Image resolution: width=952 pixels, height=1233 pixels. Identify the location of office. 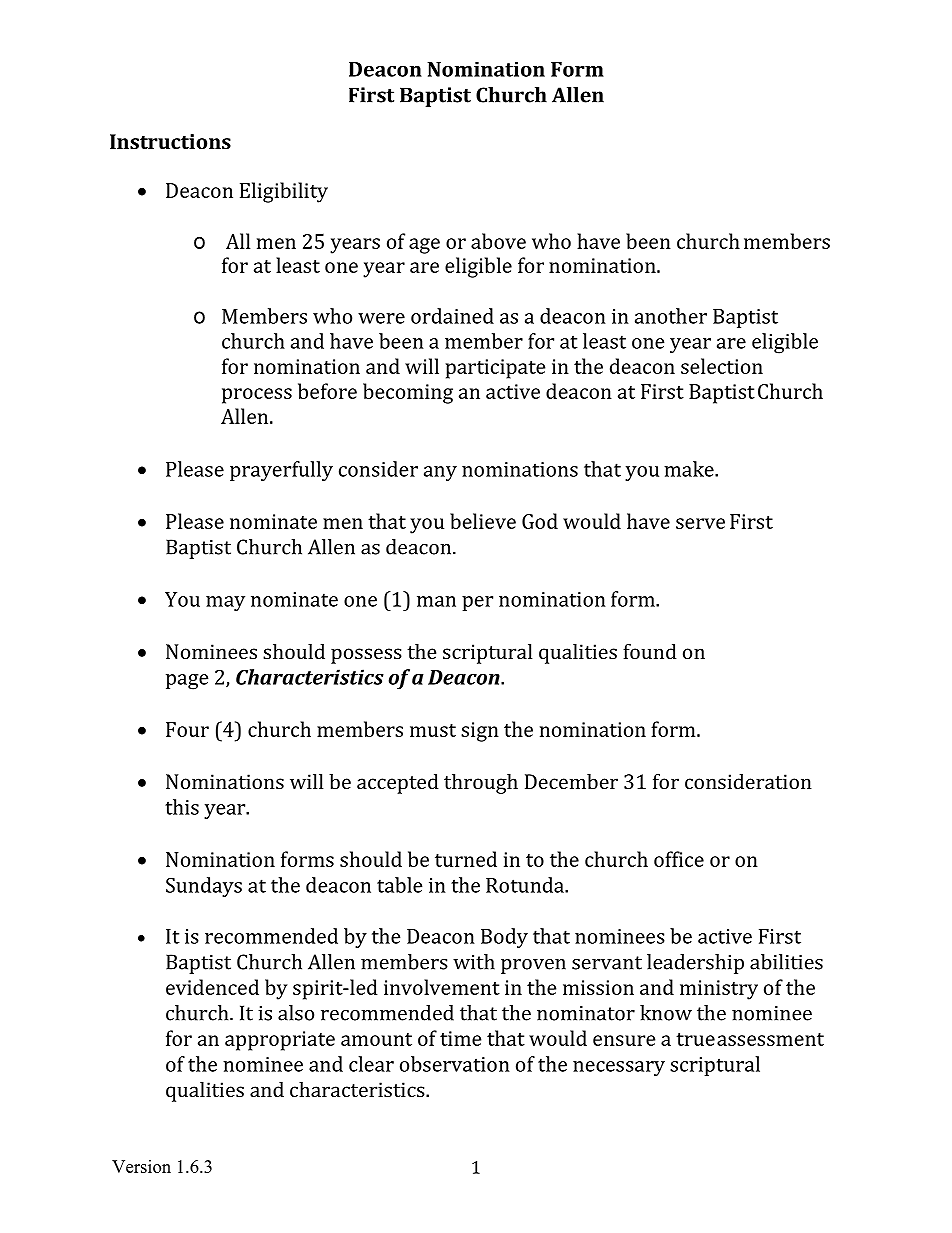
(679, 859).
